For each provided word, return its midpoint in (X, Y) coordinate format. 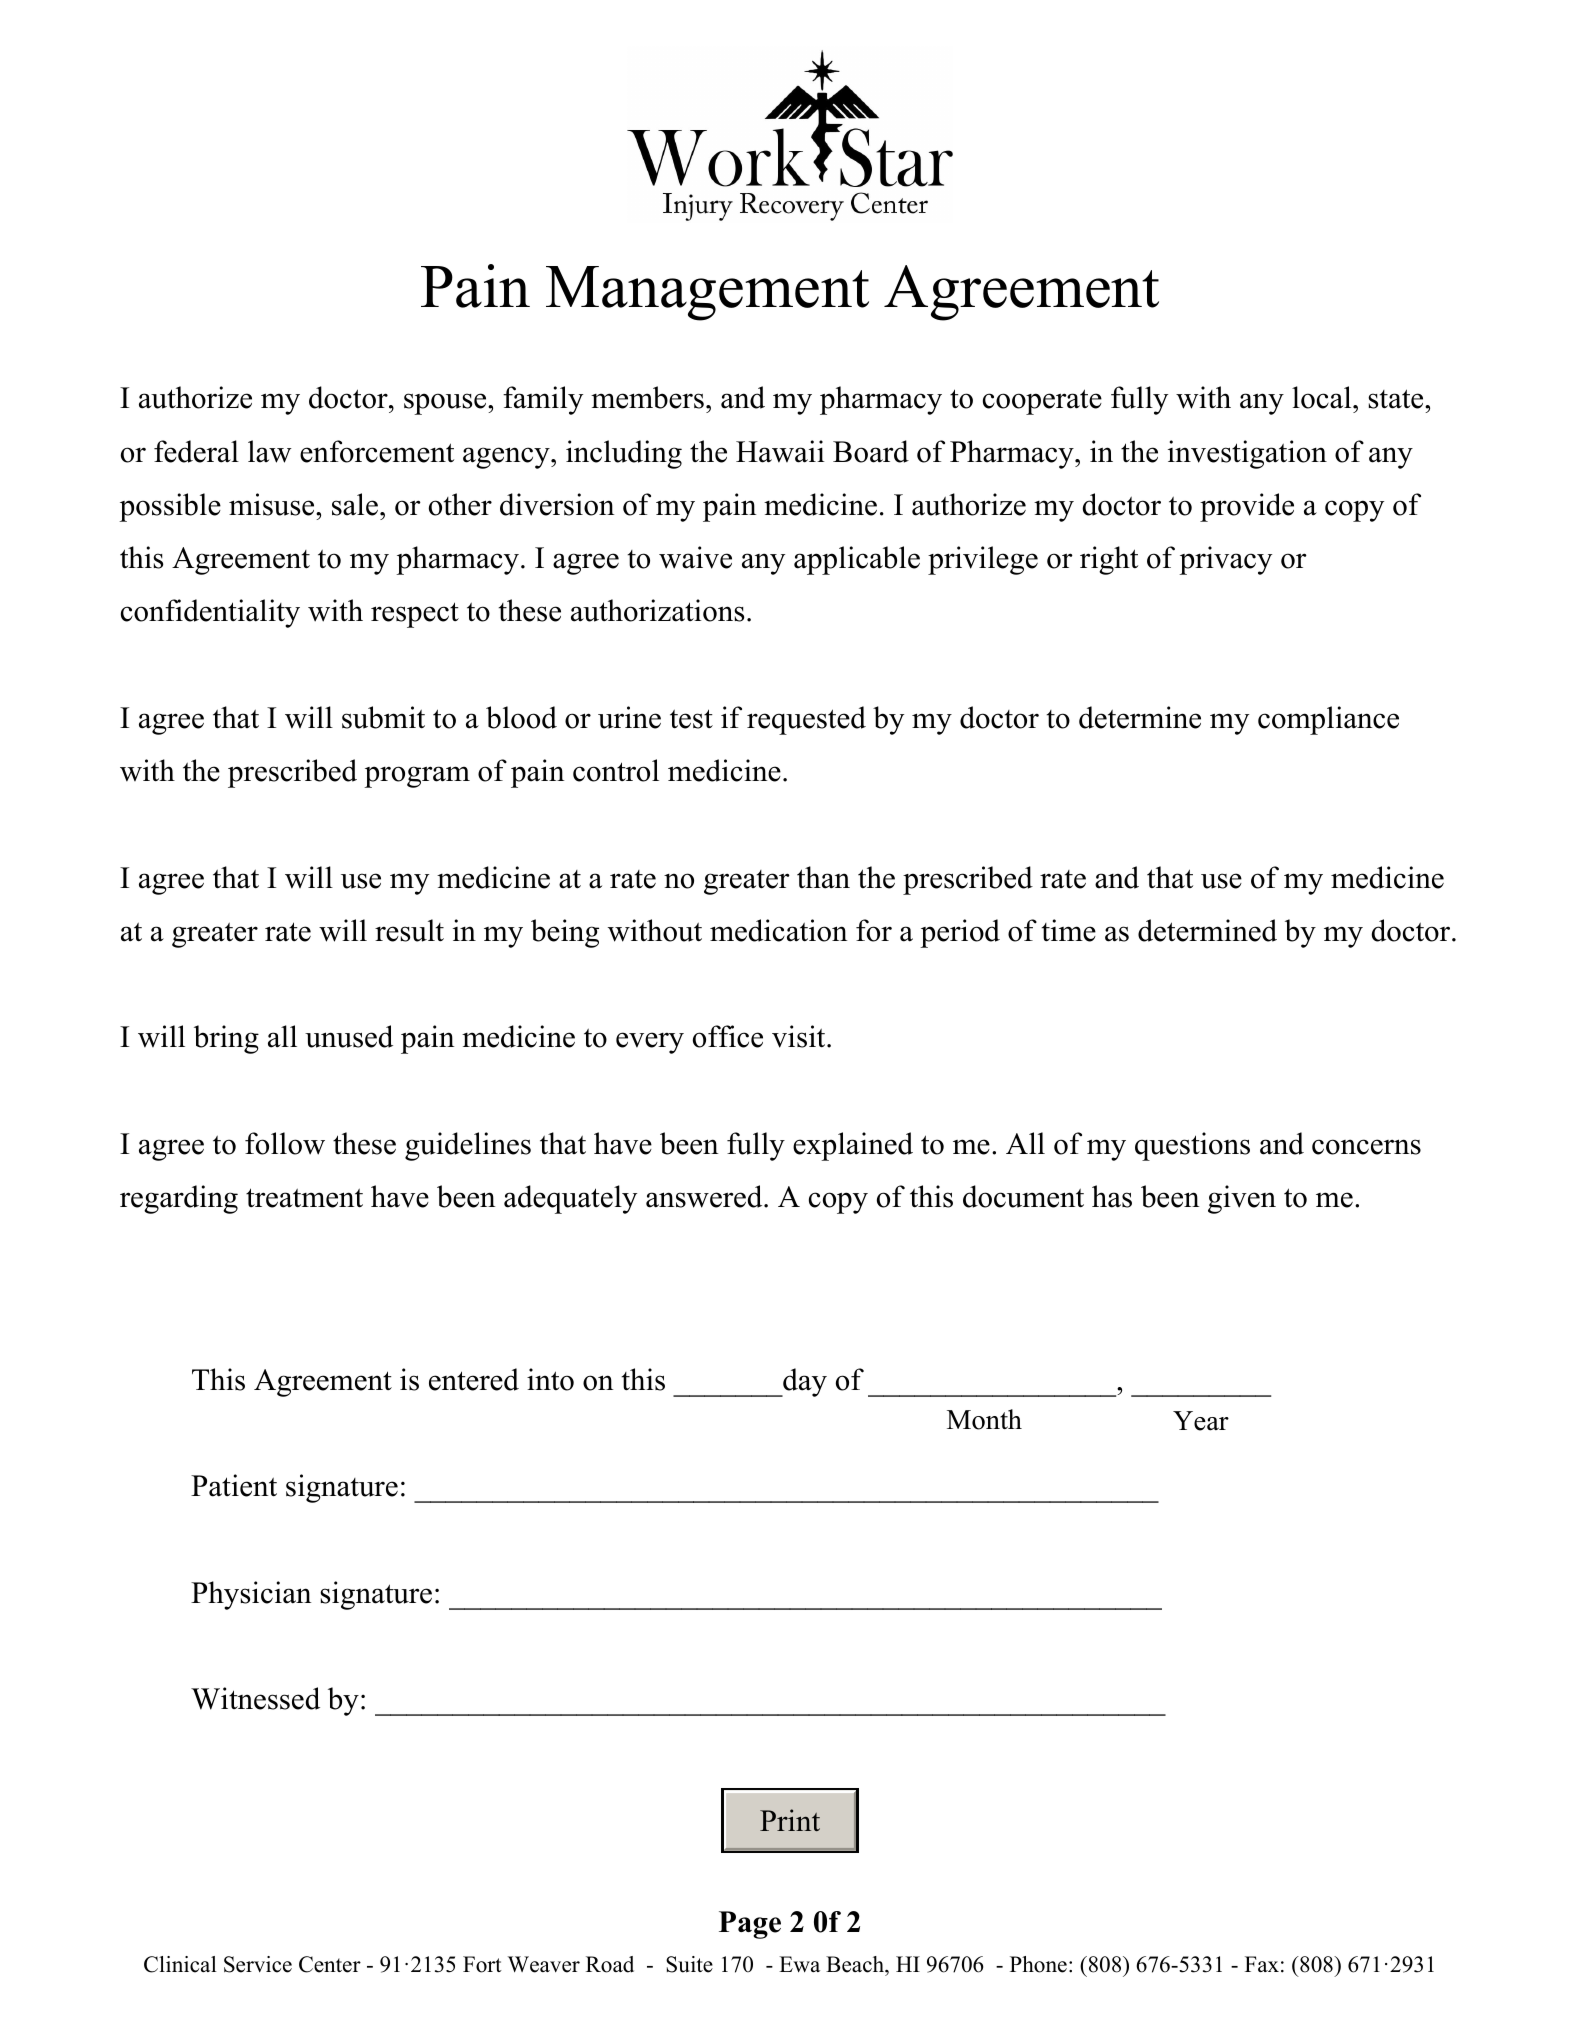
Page (750, 1925)
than (823, 877)
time (1069, 930)
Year (1201, 1421)
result (409, 930)
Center (330, 1964)
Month (984, 1419)
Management (707, 293)
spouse (446, 404)
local (1323, 397)
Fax (1262, 1964)
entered (474, 1379)
